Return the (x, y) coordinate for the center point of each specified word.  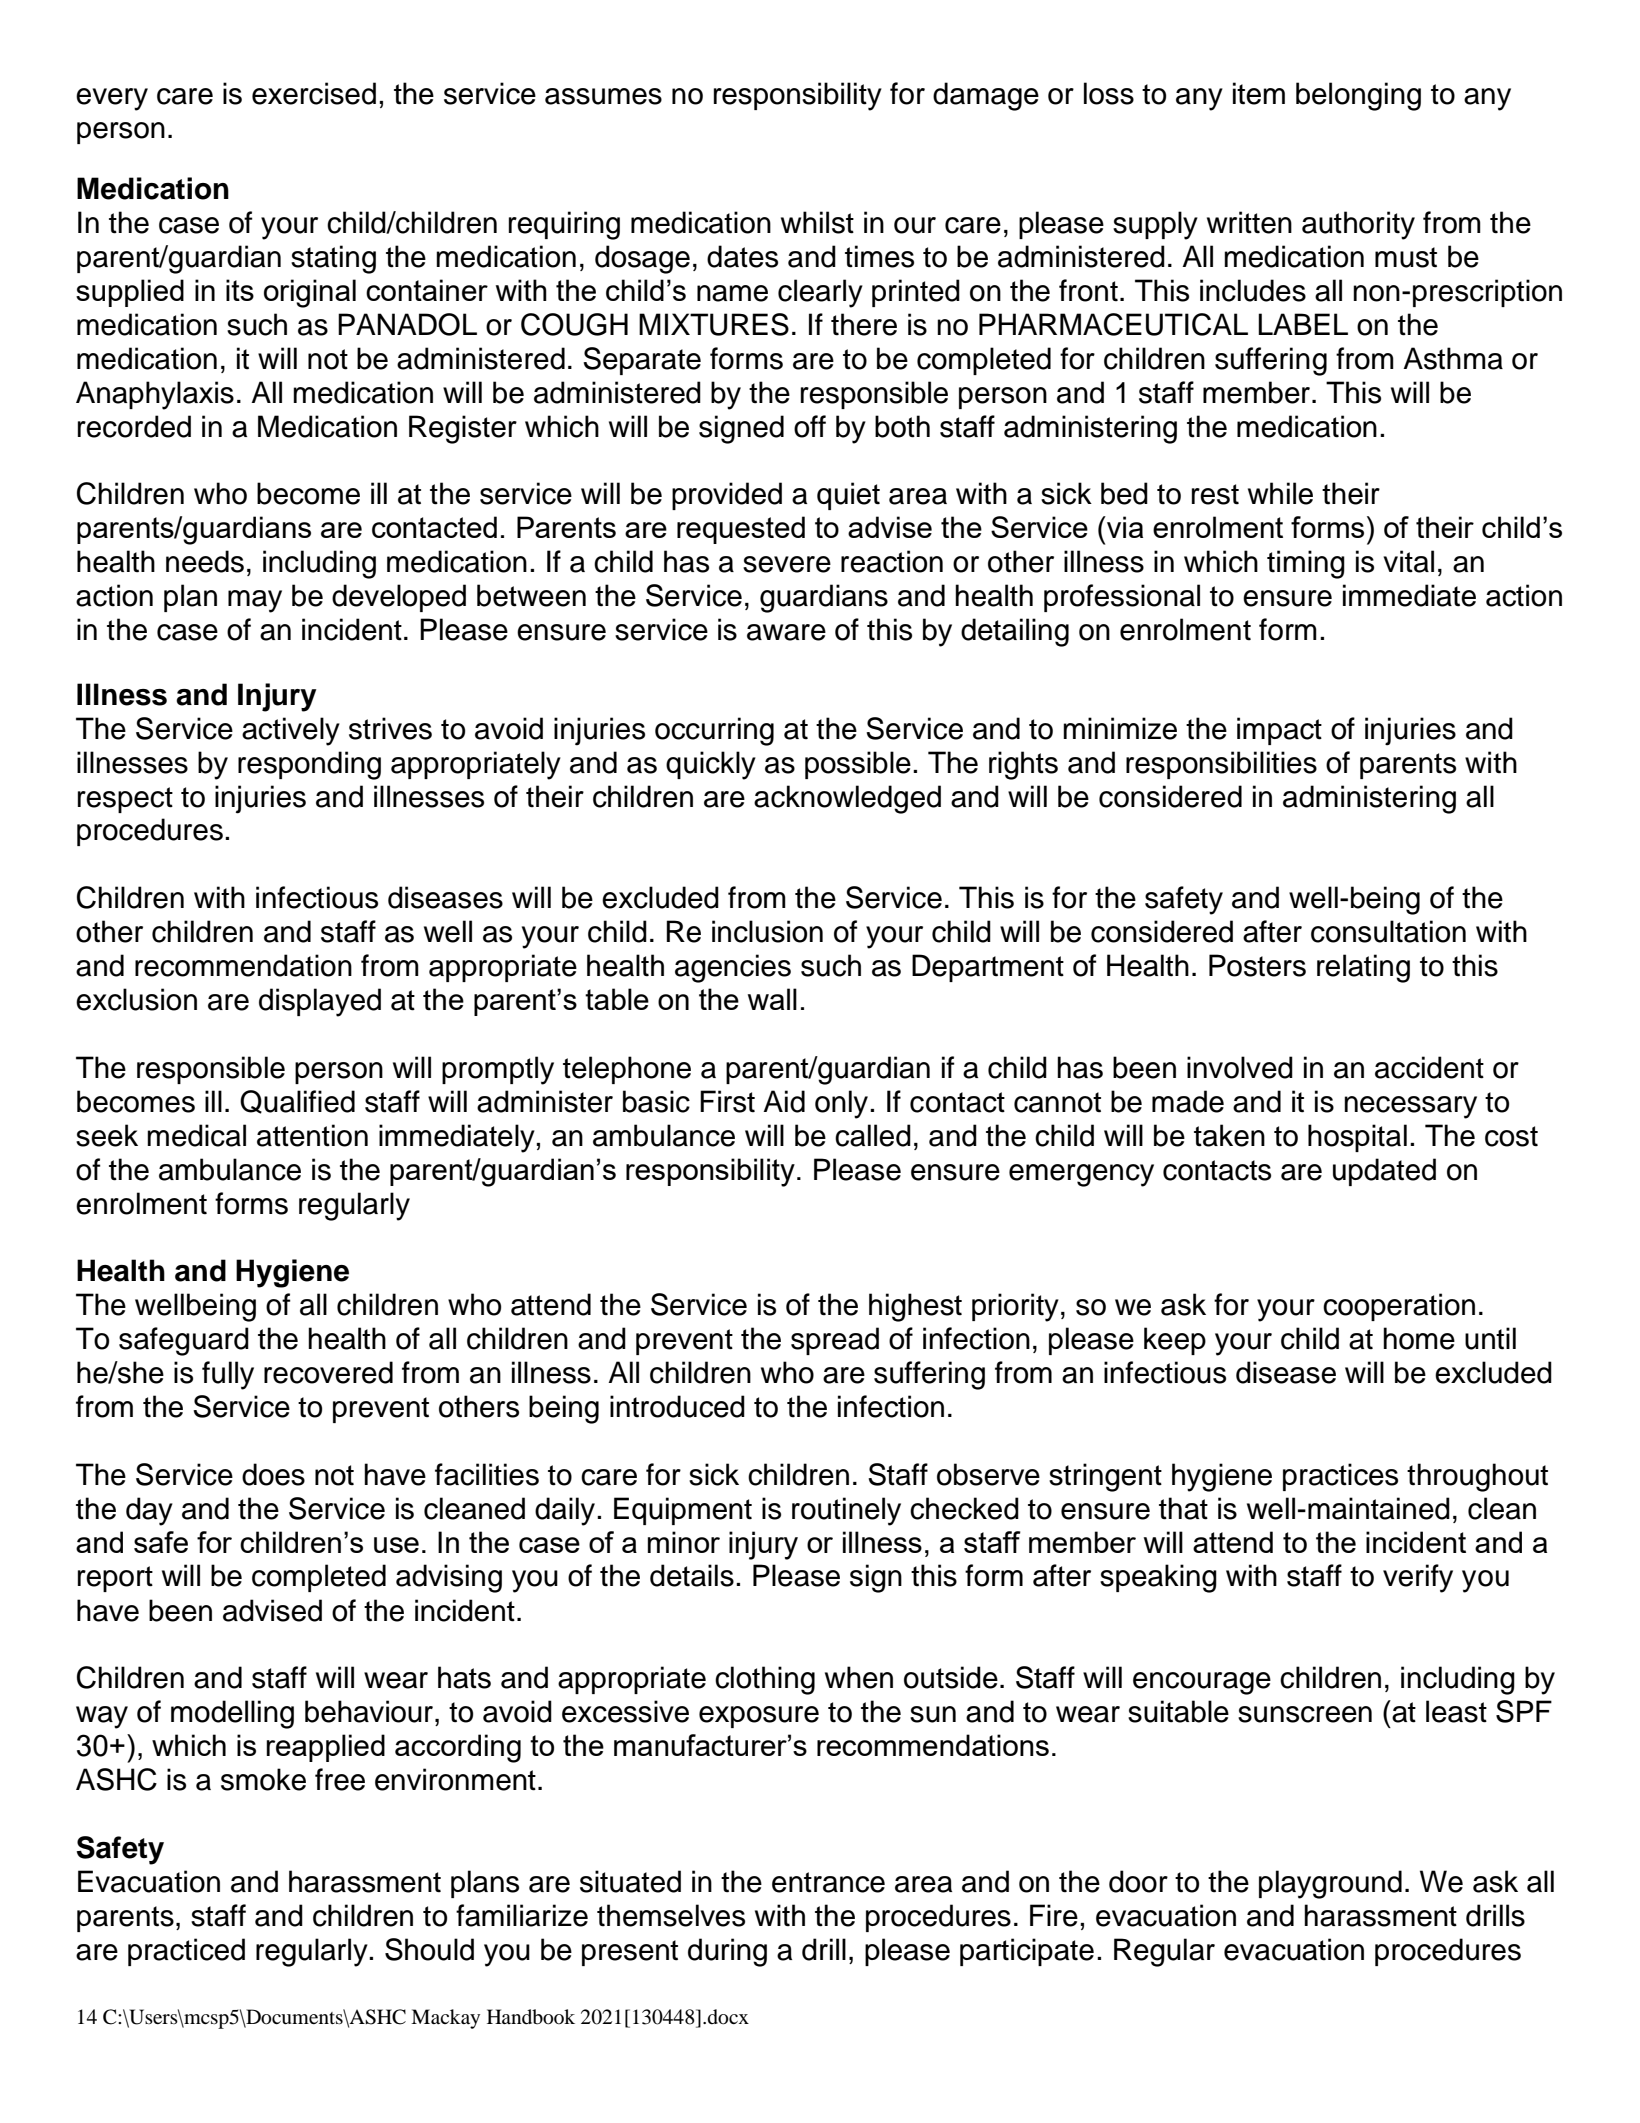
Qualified (297, 1102)
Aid (784, 1101)
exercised (314, 93)
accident (1429, 1067)
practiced (186, 1952)
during (727, 1952)
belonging (1358, 96)
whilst (817, 222)
